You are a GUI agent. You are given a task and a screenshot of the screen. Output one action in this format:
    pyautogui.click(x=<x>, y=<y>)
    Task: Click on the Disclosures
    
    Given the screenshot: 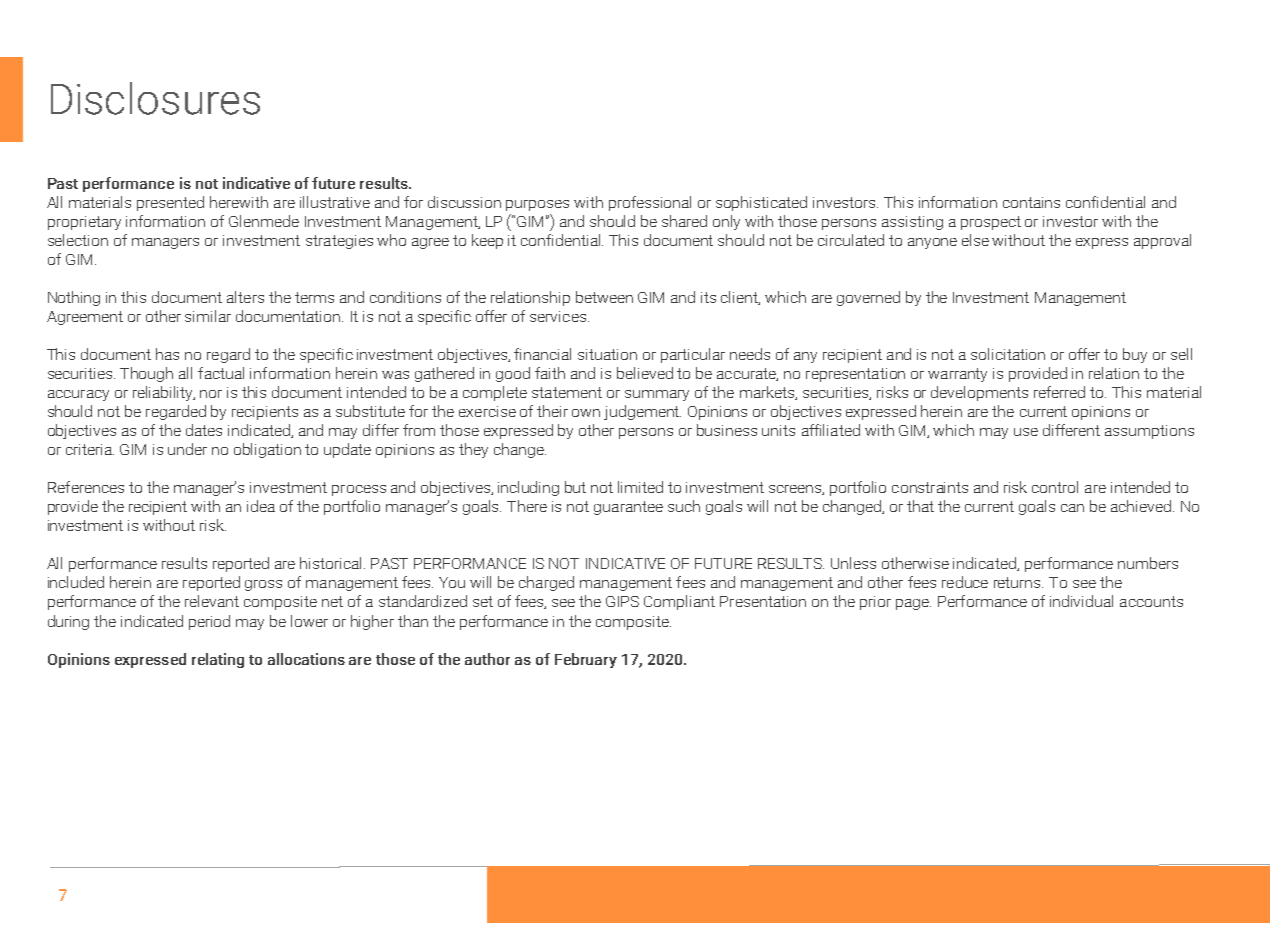 What is the action you would take?
    pyautogui.click(x=155, y=98)
